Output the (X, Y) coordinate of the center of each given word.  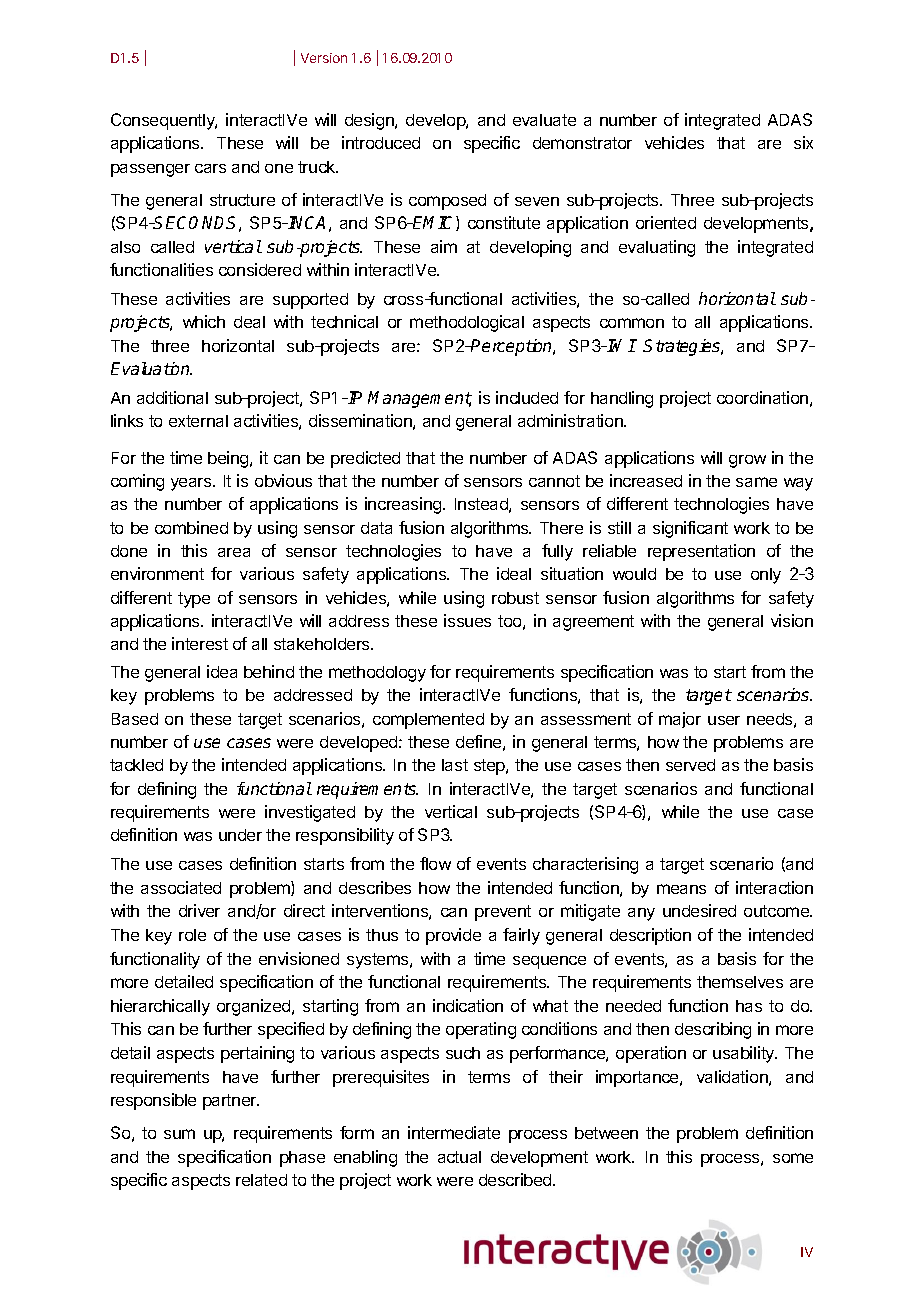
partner (231, 1102)
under (240, 835)
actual (459, 1157)
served (690, 765)
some (793, 1158)
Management (420, 399)
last (455, 765)
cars (210, 168)
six (803, 142)
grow (747, 461)
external (198, 421)
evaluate (544, 120)
